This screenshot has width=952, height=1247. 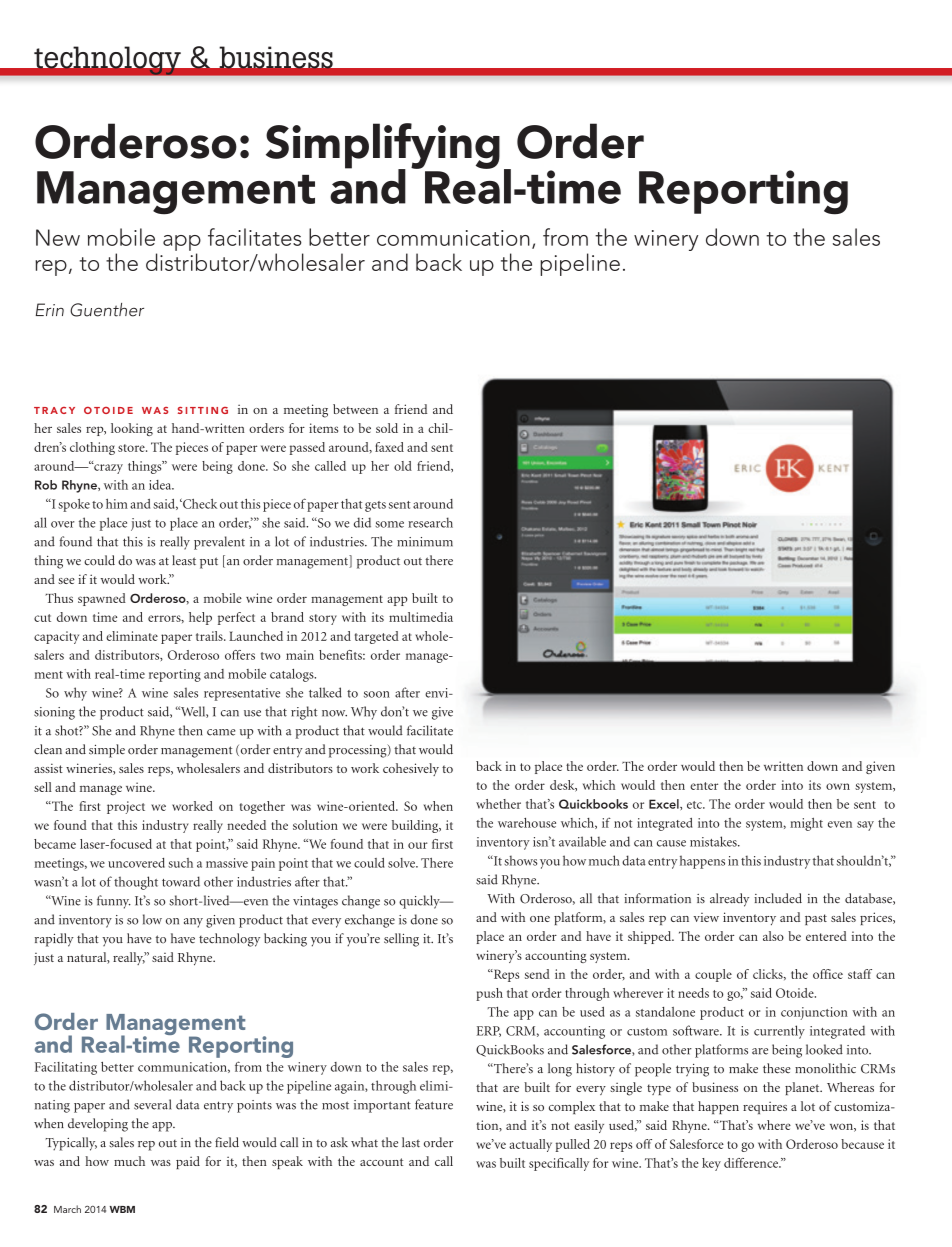 I want to click on sold, so click(x=387, y=428).
